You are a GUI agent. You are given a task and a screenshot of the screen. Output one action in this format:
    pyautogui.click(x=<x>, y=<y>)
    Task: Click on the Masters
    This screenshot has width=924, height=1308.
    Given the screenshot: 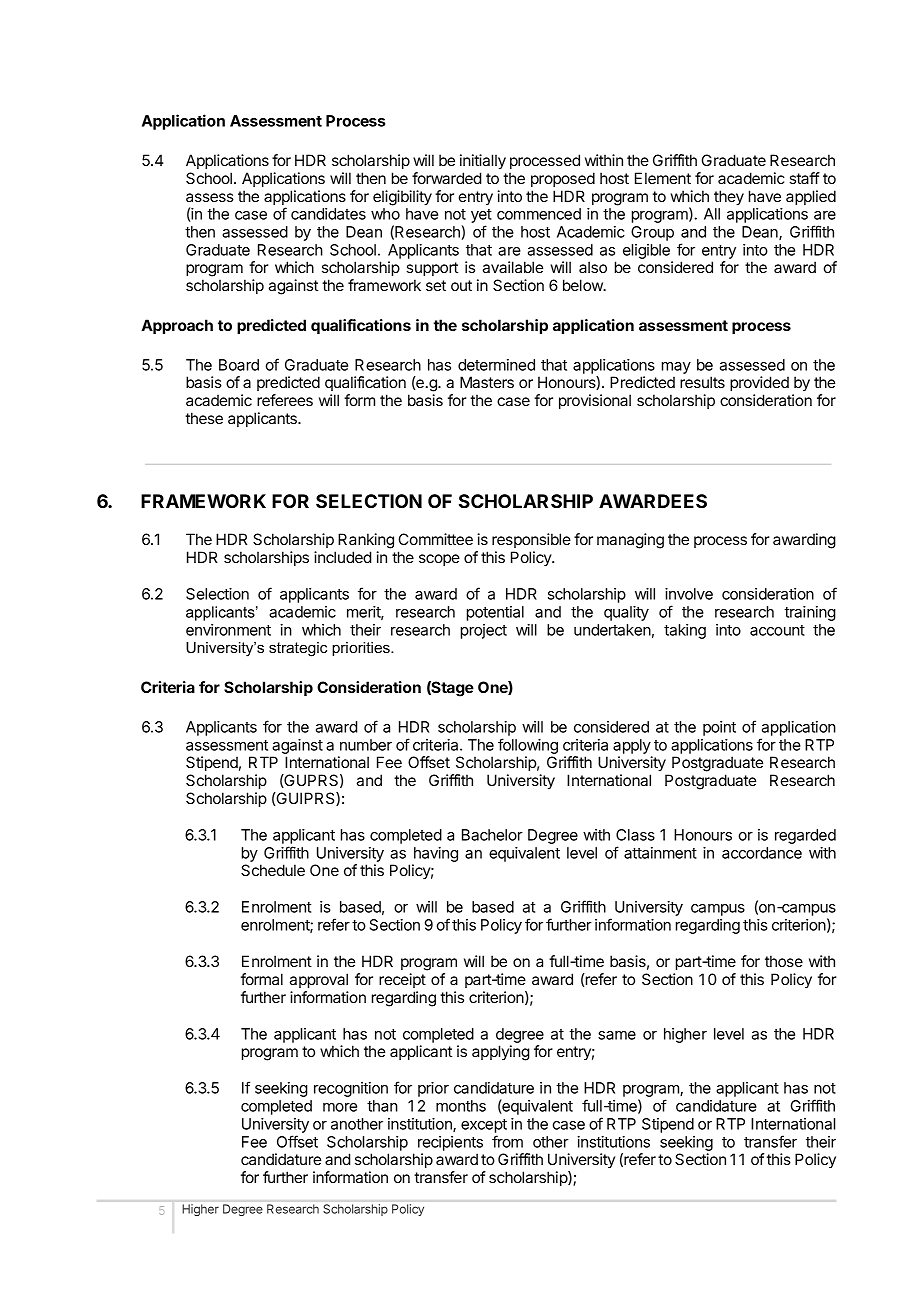 What is the action you would take?
    pyautogui.click(x=487, y=382)
